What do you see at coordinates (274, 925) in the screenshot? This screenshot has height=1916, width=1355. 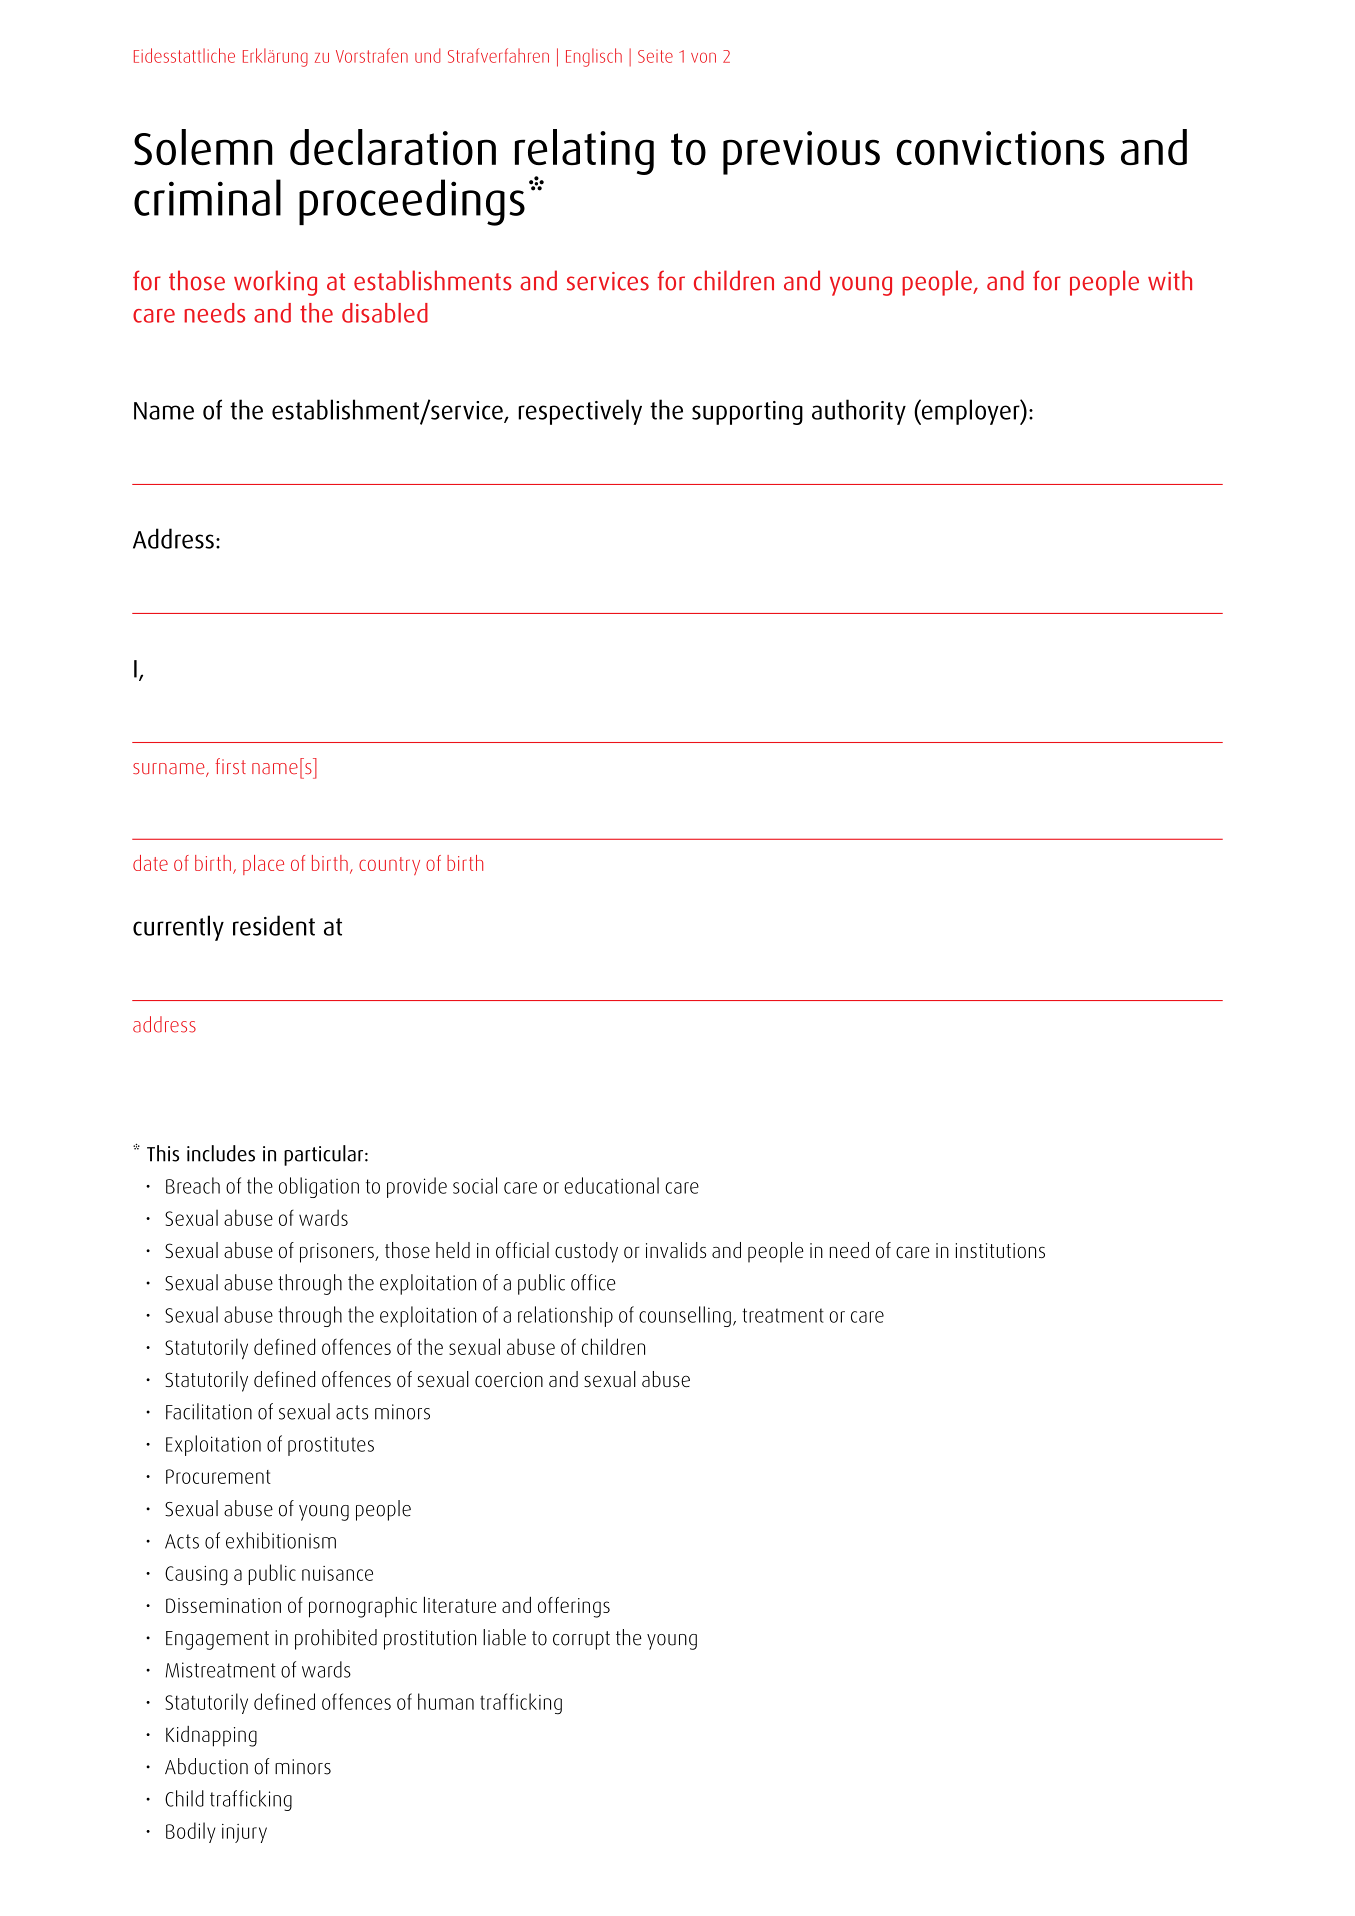 I see `resident` at bounding box center [274, 925].
